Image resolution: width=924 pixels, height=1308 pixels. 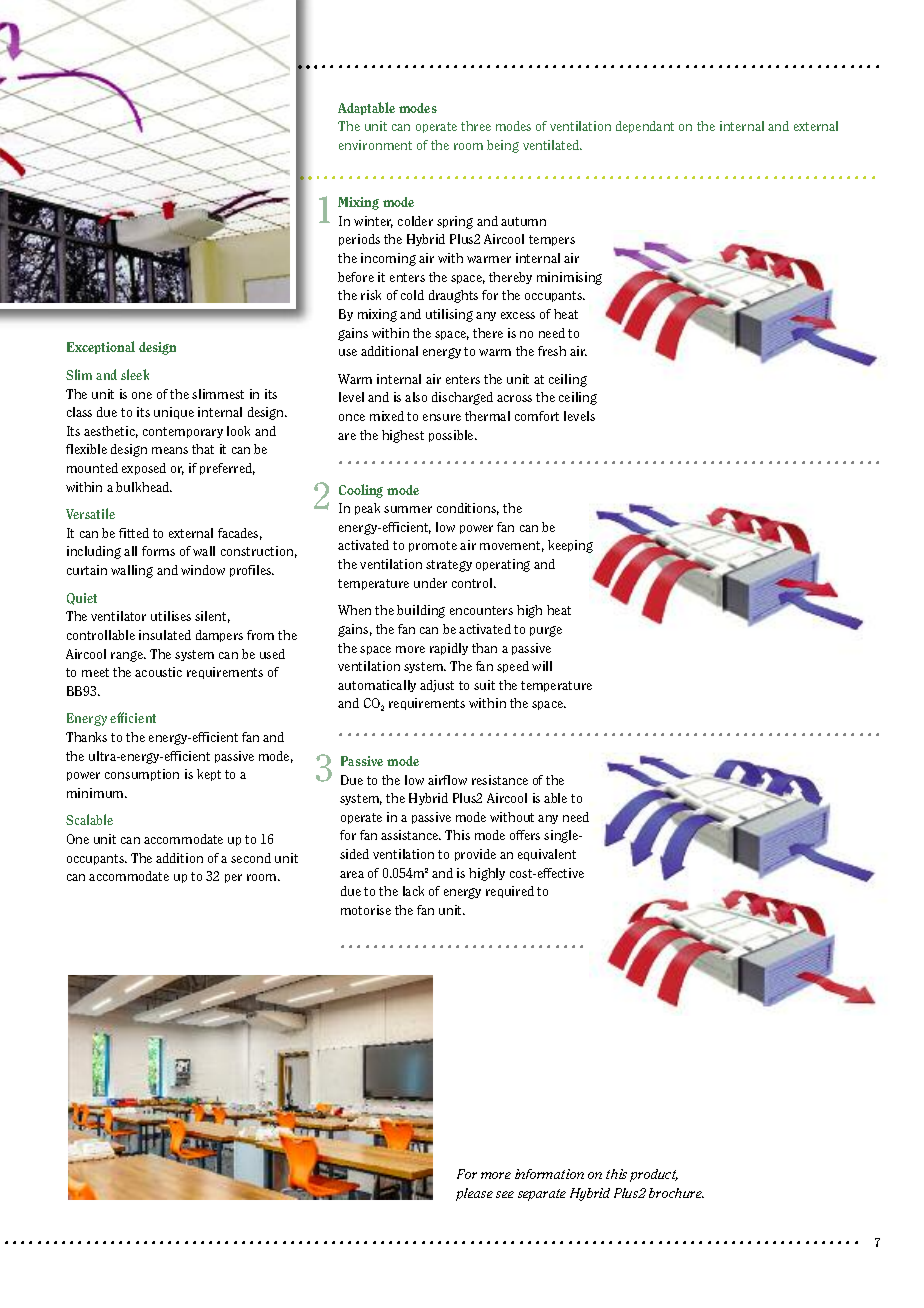 What do you see at coordinates (542, 666) in the screenshot?
I see `will` at bounding box center [542, 666].
